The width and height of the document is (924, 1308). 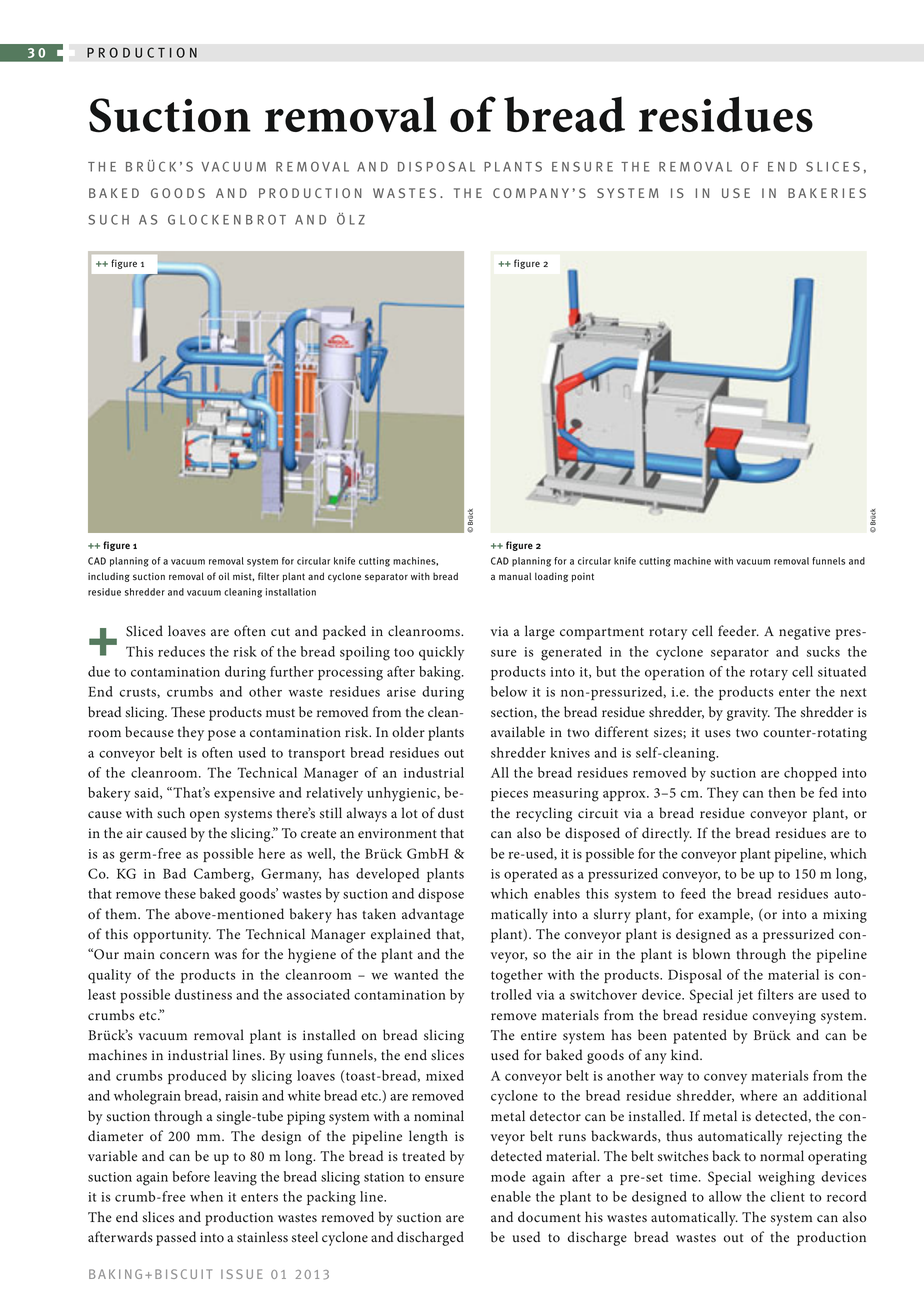 I want to click on manual, so click(x=515, y=576).
